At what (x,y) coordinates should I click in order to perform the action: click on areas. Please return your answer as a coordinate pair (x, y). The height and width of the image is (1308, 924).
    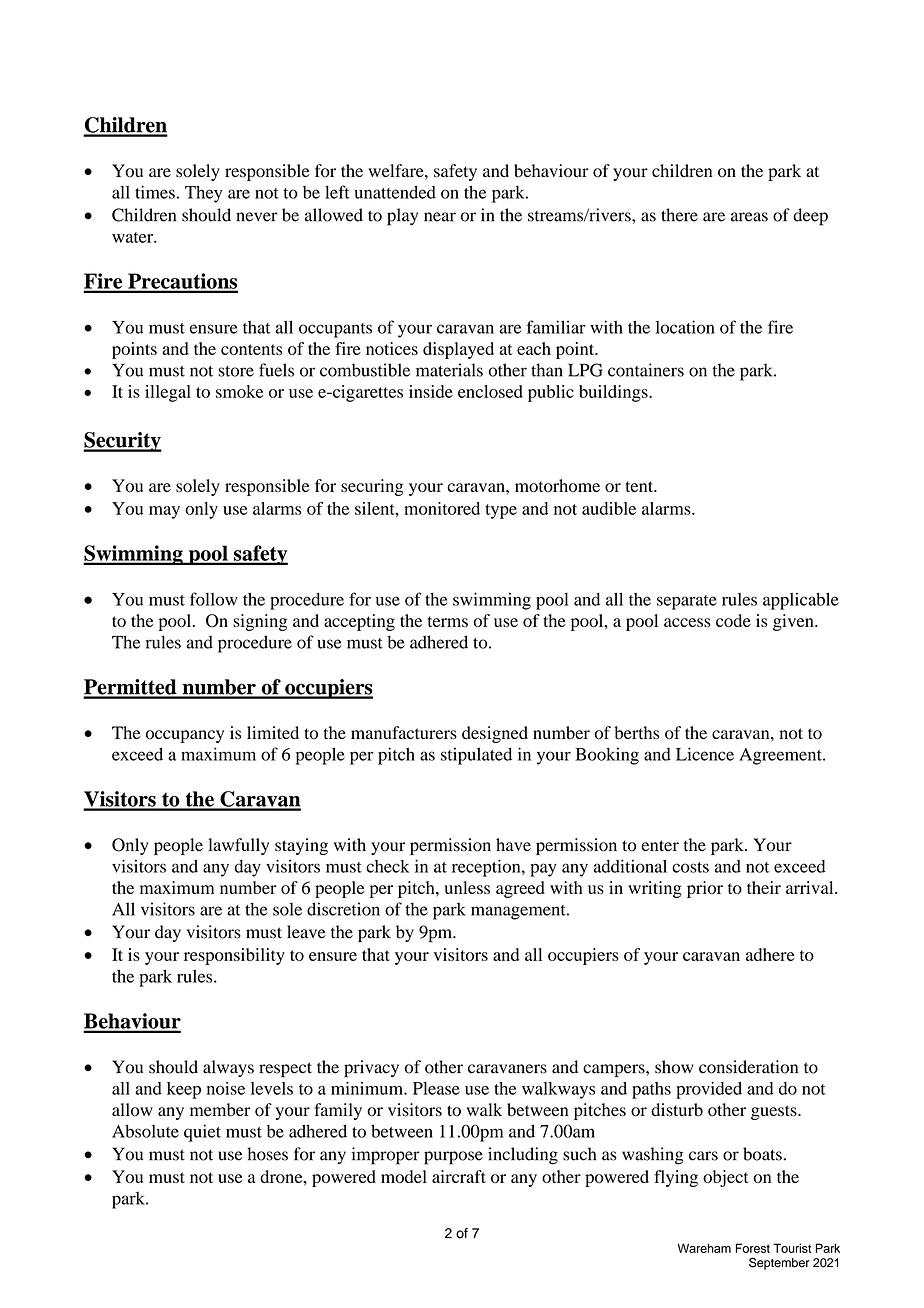
    Looking at the image, I should click on (749, 217).
